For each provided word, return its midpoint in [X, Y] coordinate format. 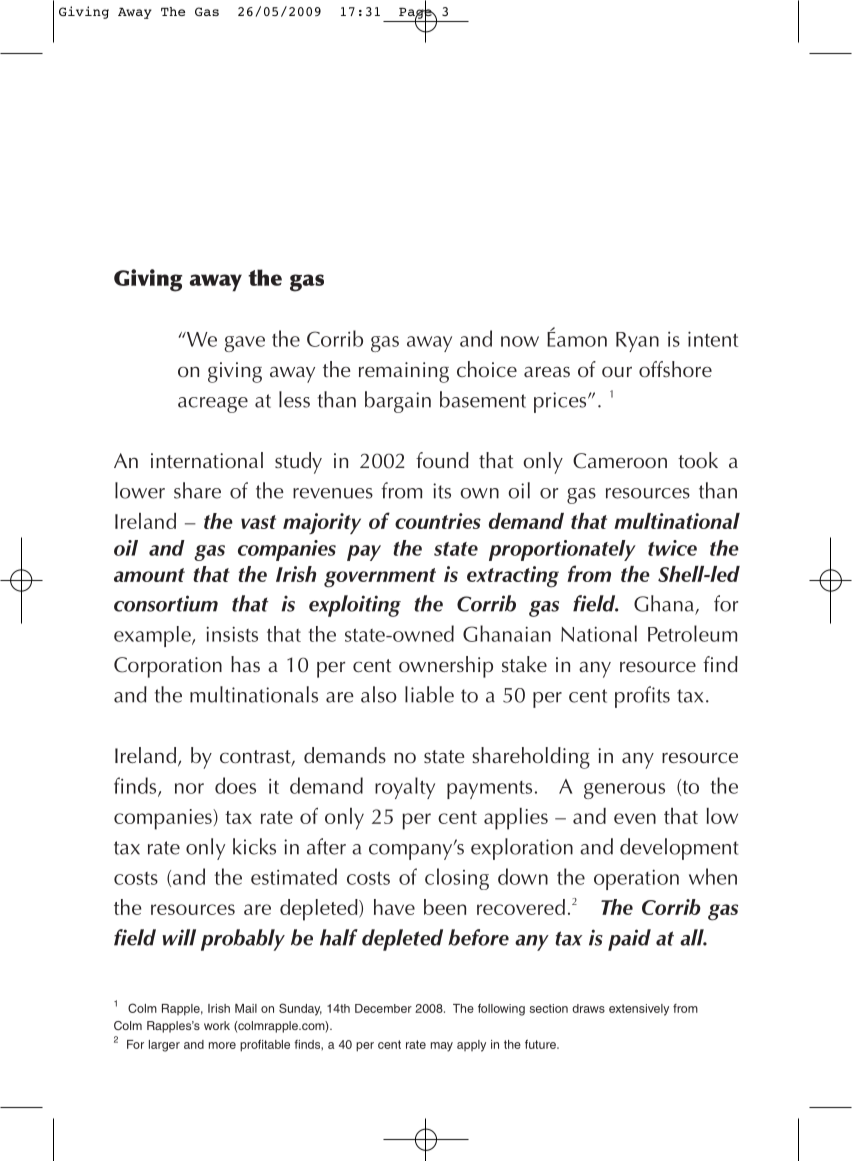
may [442, 1047]
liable [429, 694]
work [217, 1025]
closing [457, 879]
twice [672, 548]
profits [642, 697]
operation [636, 879]
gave [245, 344]
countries [438, 521]
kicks [254, 846]
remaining [404, 372]
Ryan [637, 342]
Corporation [168, 667]
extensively [639, 1010]
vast [258, 522]
